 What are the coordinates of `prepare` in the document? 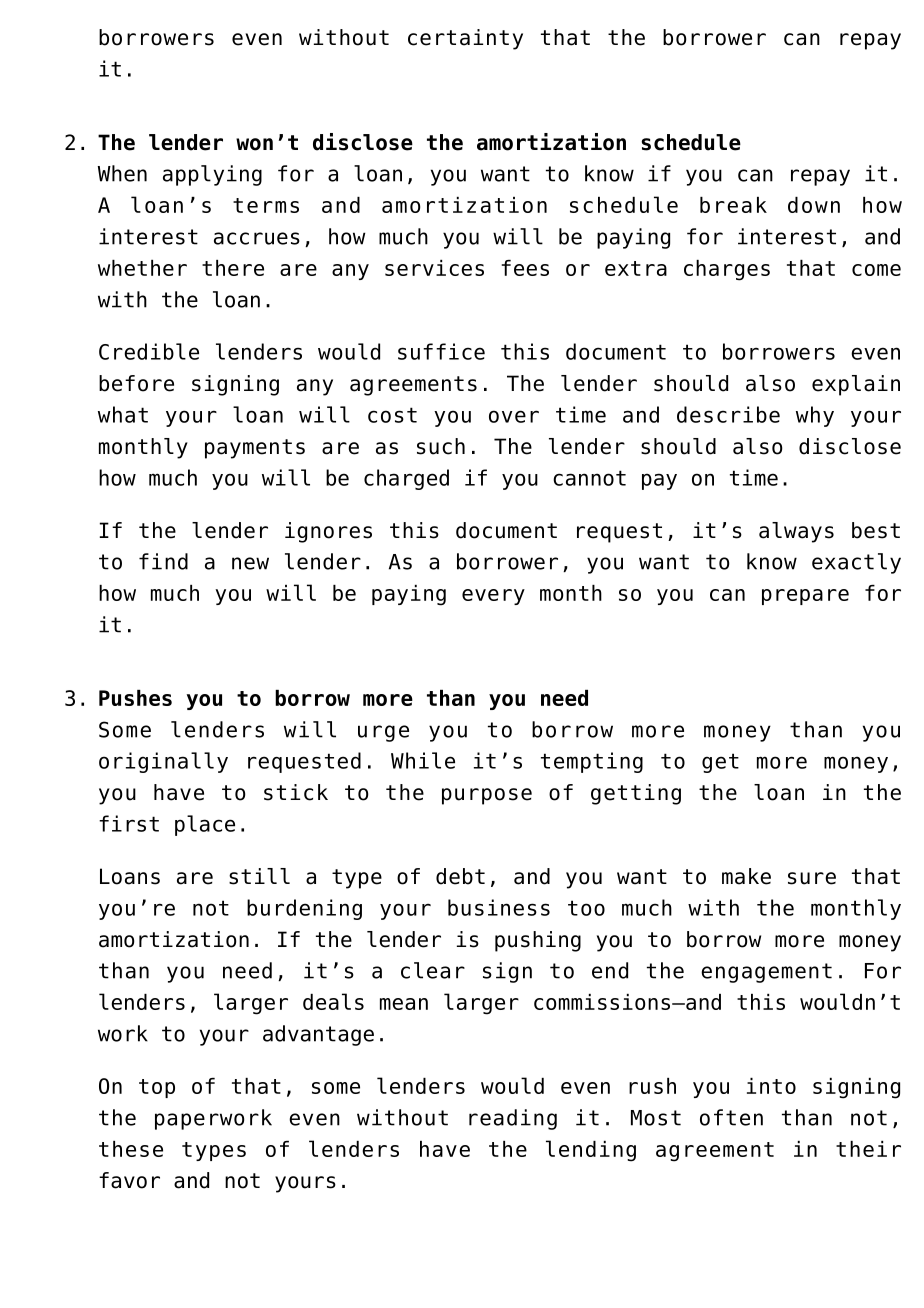 It's located at (805, 597).
